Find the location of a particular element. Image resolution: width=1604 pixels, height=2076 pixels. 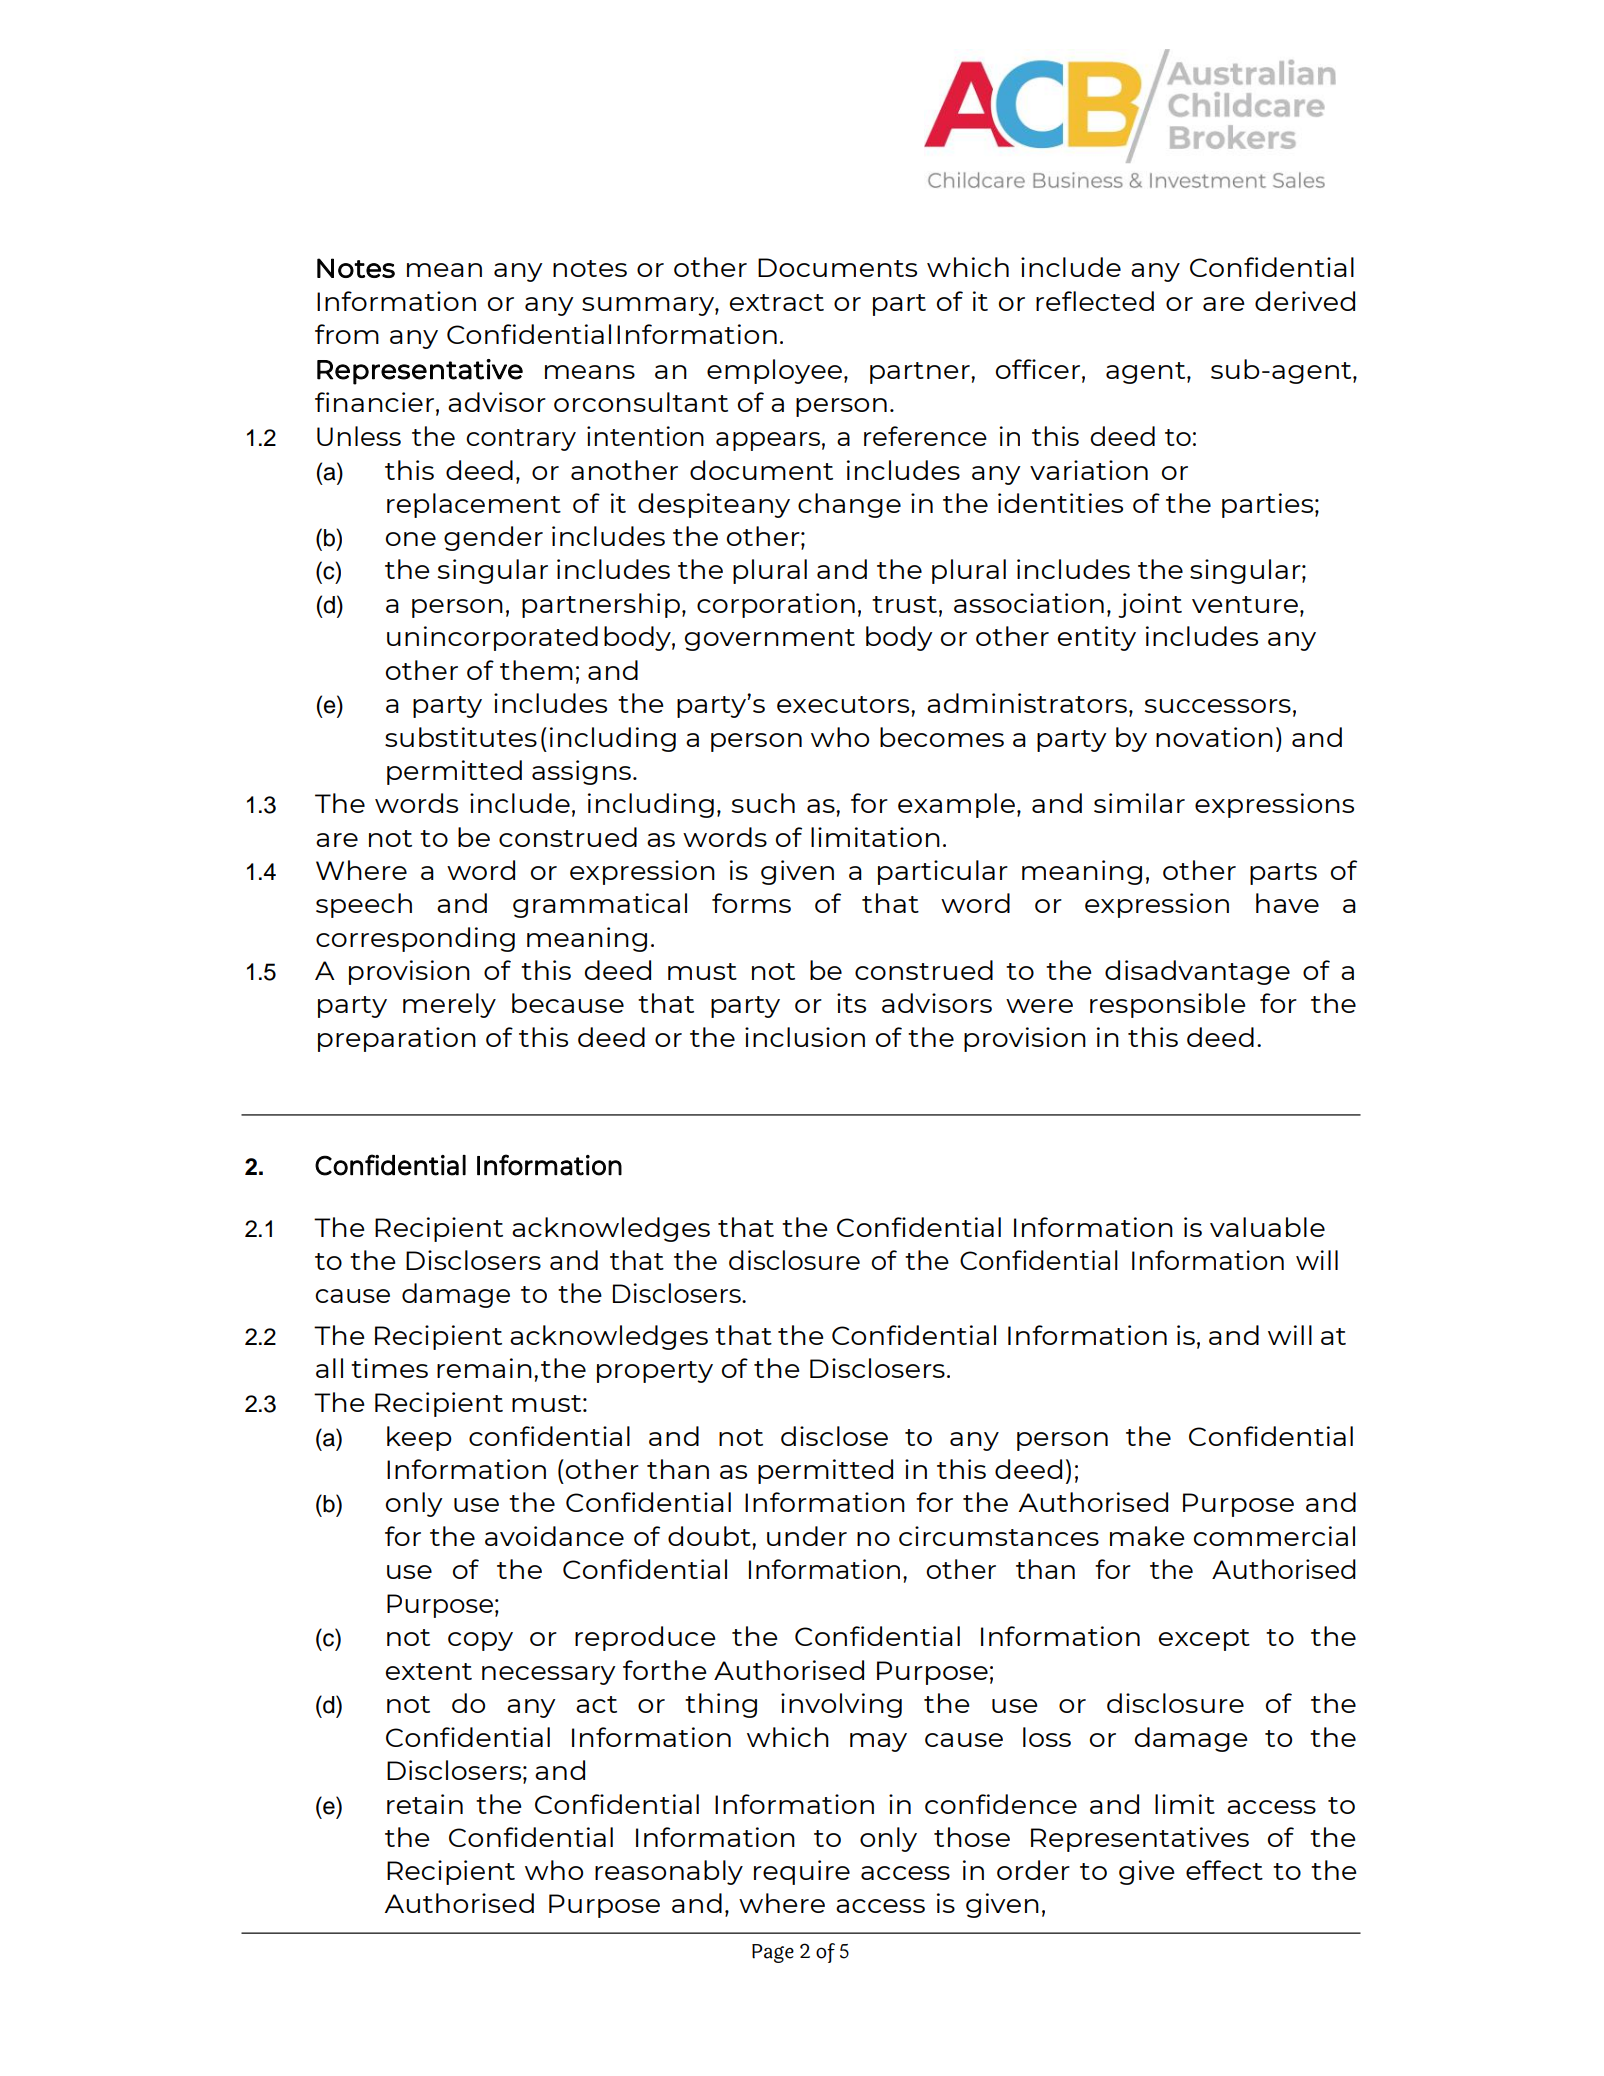

employee is located at coordinates (774, 371).
